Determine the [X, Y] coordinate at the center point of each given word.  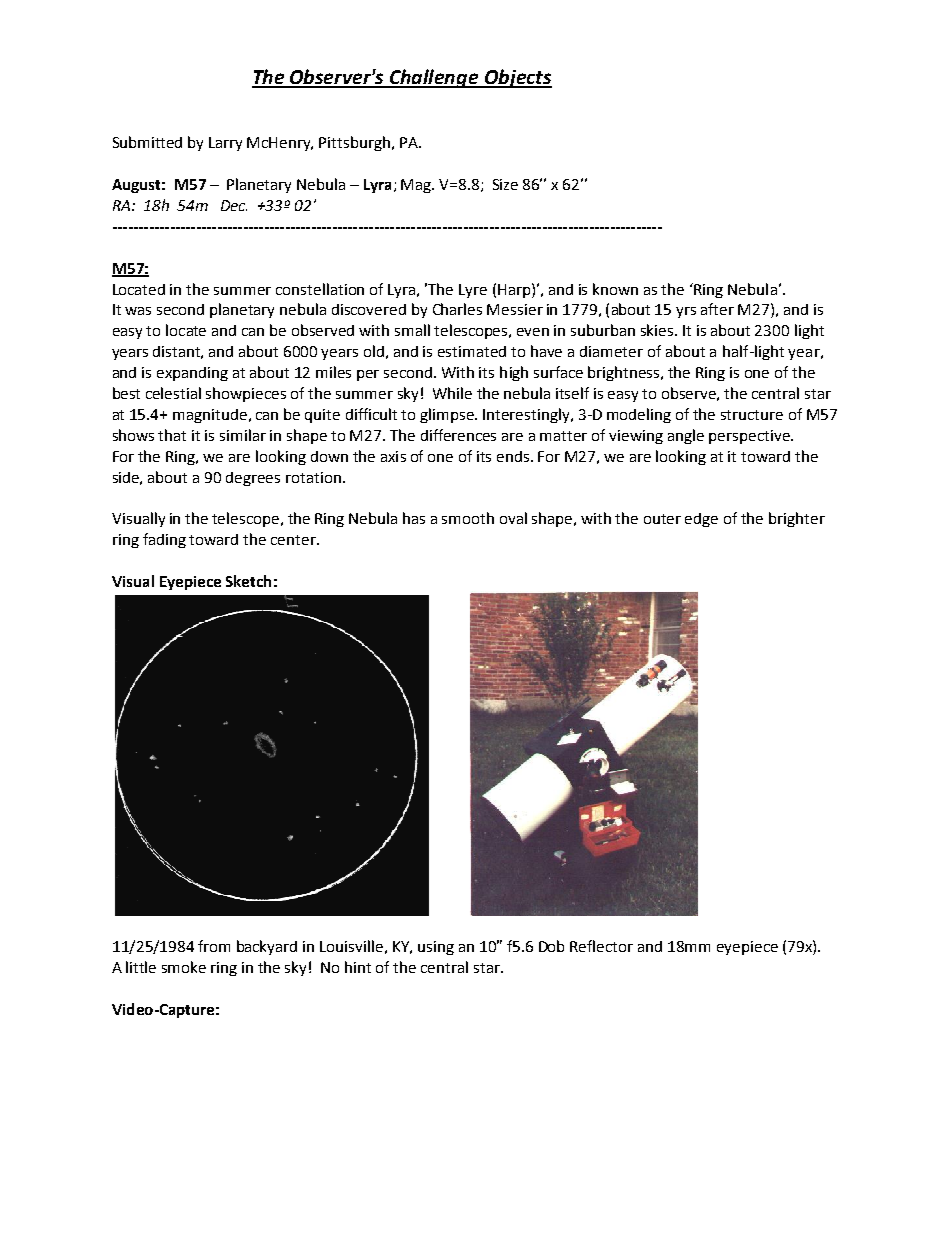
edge [701, 520]
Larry [225, 144]
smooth [468, 518]
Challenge [434, 78]
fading [164, 540]
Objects [517, 78]
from [214, 946]
